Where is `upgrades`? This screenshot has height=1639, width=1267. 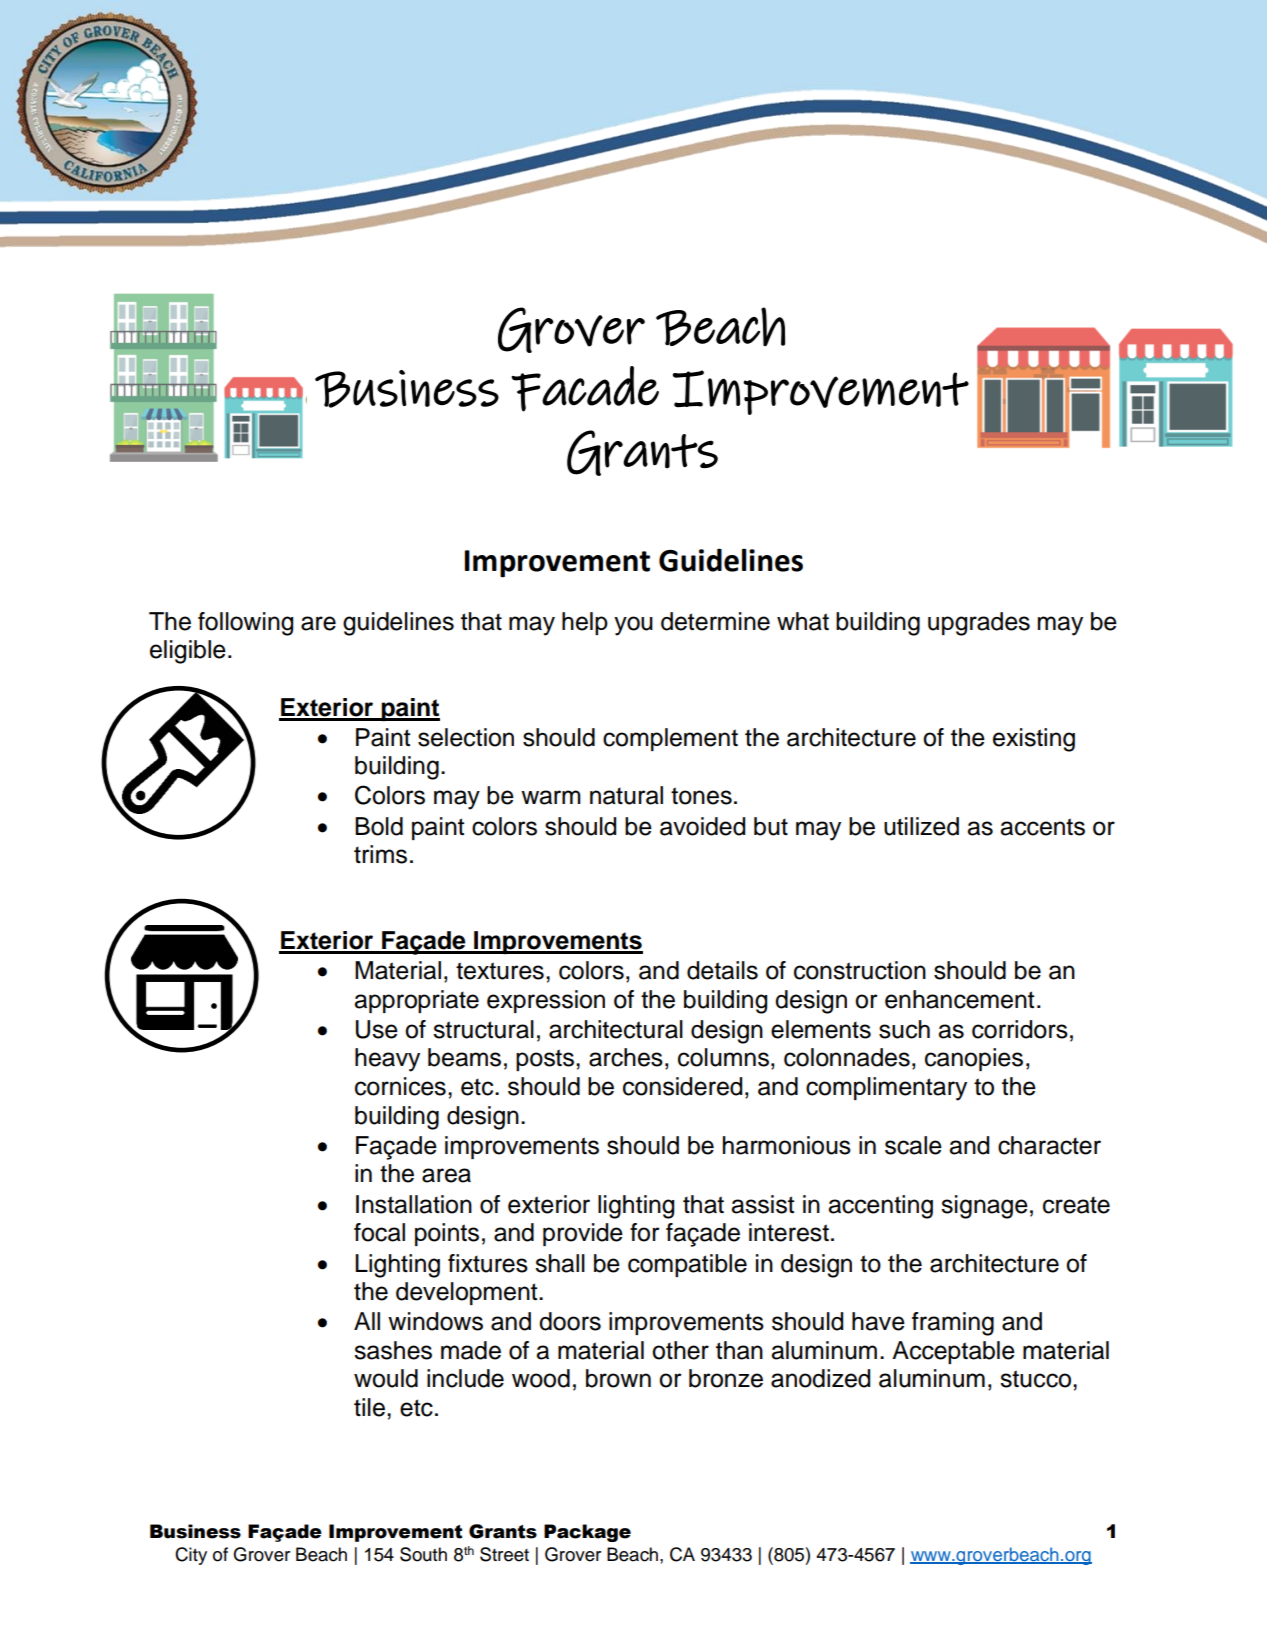 upgrades is located at coordinates (979, 624).
